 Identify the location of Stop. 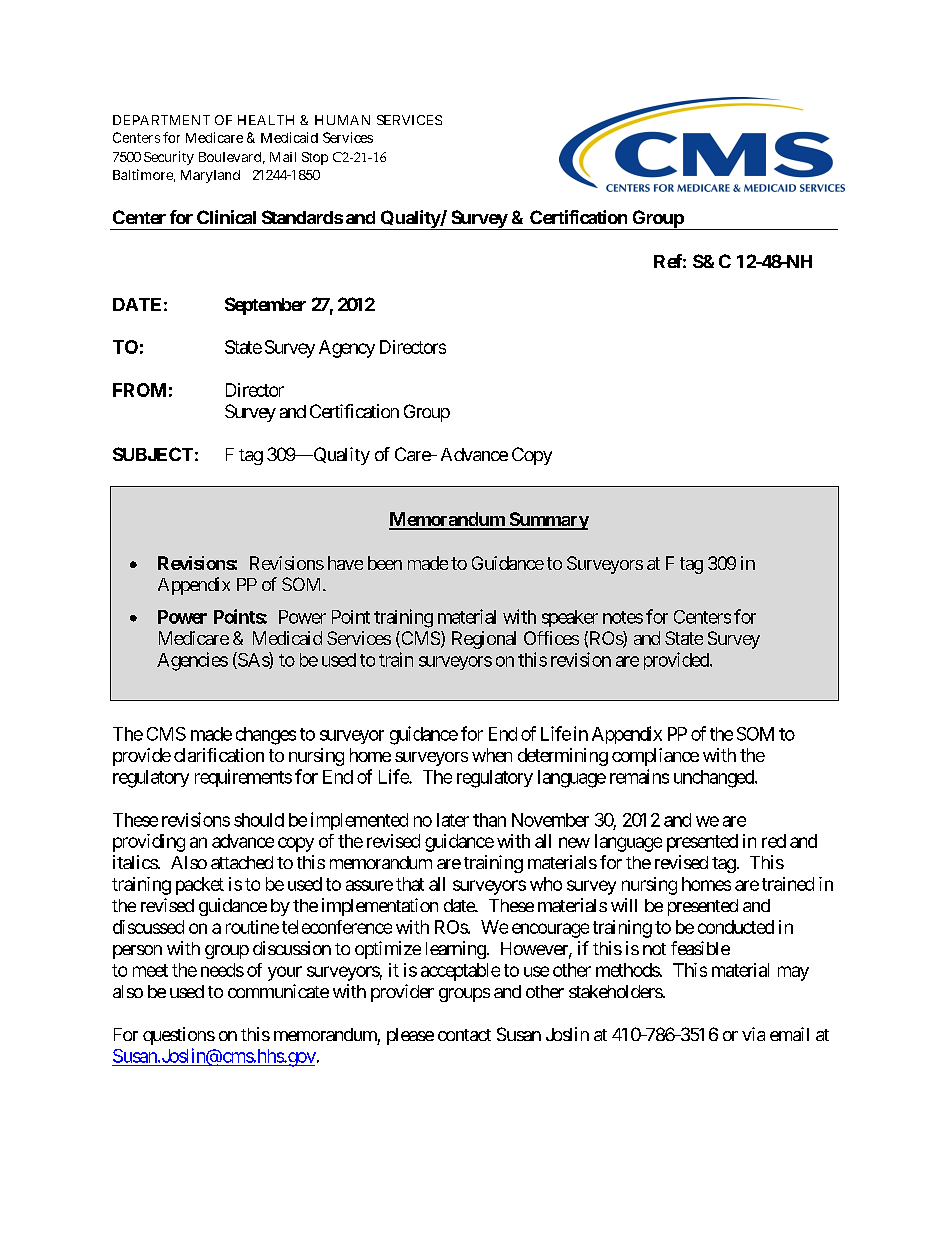
(315, 158).
